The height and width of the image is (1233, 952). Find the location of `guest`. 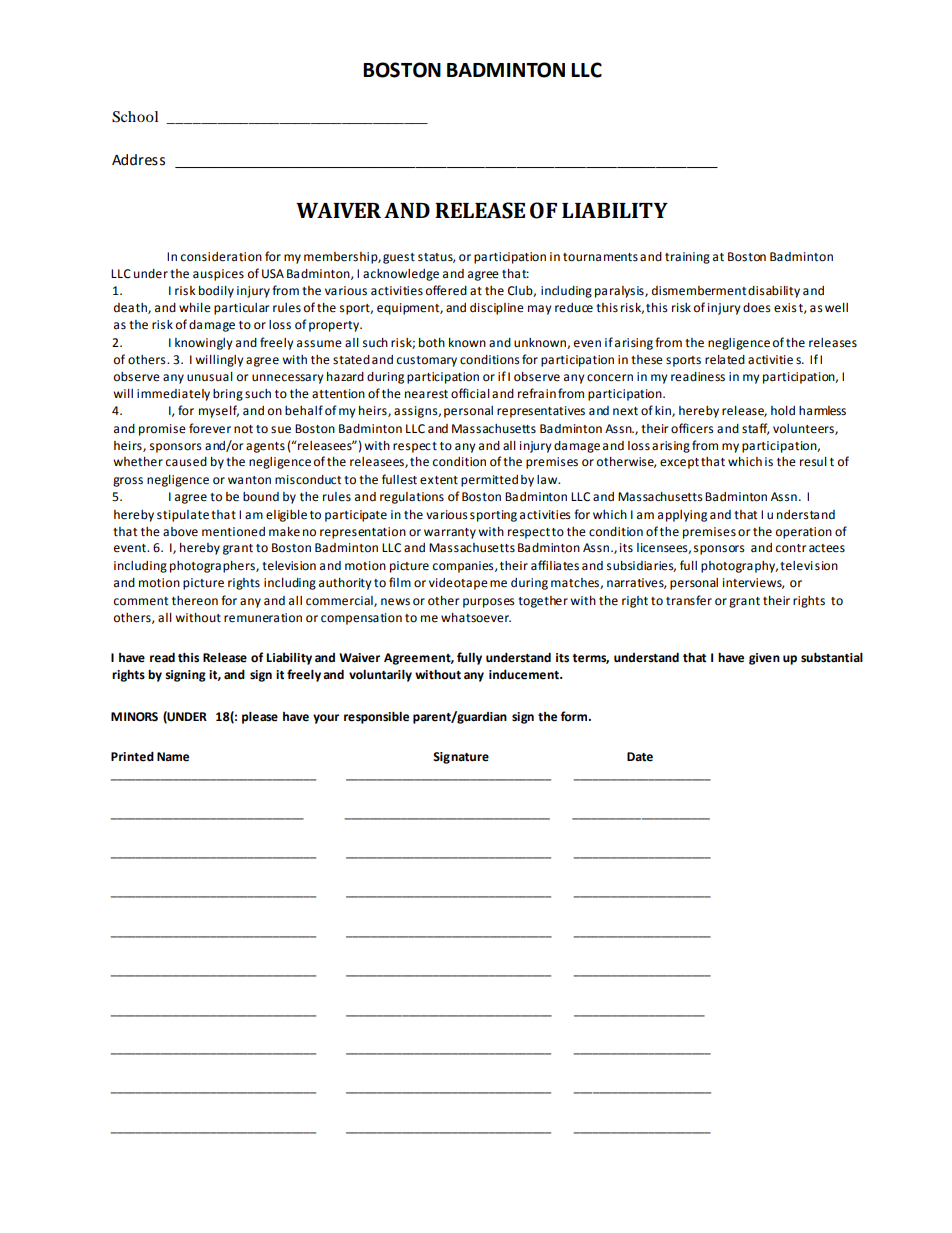

guest is located at coordinates (399, 258).
